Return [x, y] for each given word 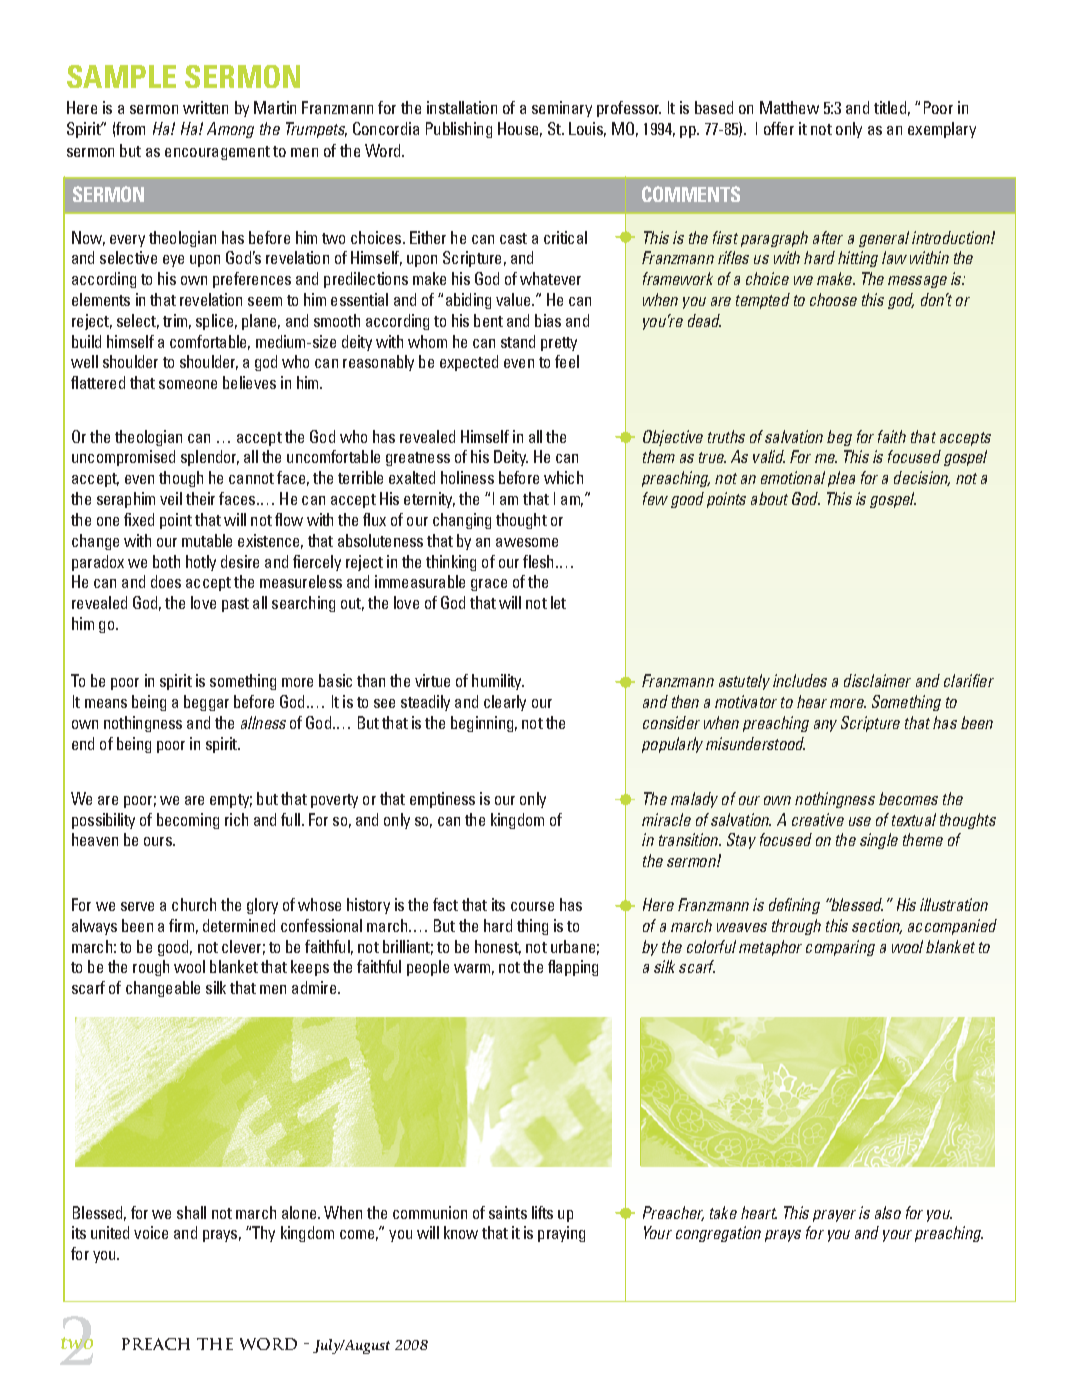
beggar [206, 703]
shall [191, 1212]
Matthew [789, 107]
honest [498, 947]
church [194, 904]
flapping [573, 968]
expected [469, 363]
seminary [562, 109]
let [558, 602]
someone [188, 384]
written [205, 107]
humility [498, 682]
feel [567, 361]
